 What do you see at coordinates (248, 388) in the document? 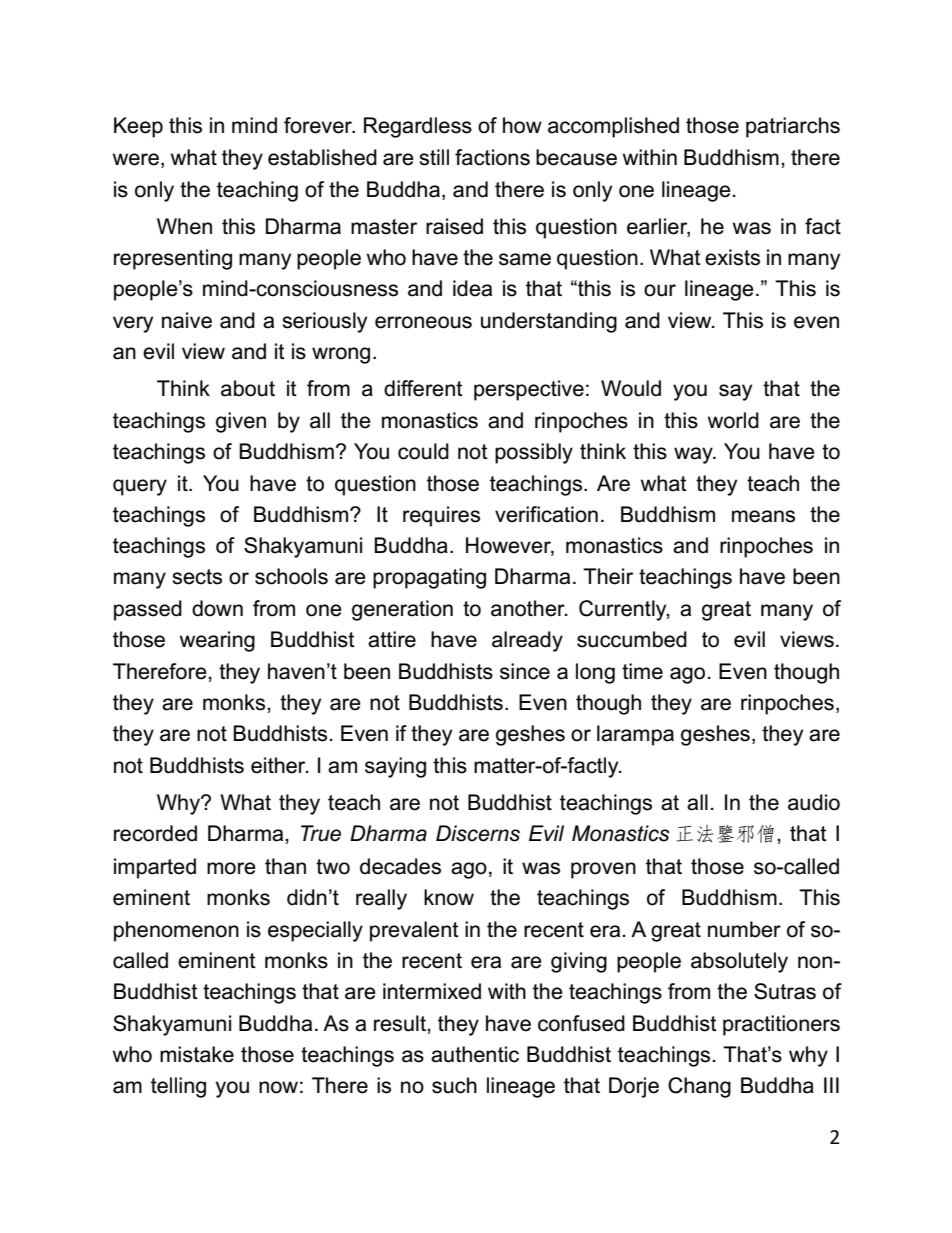
I see `about` at bounding box center [248, 388].
